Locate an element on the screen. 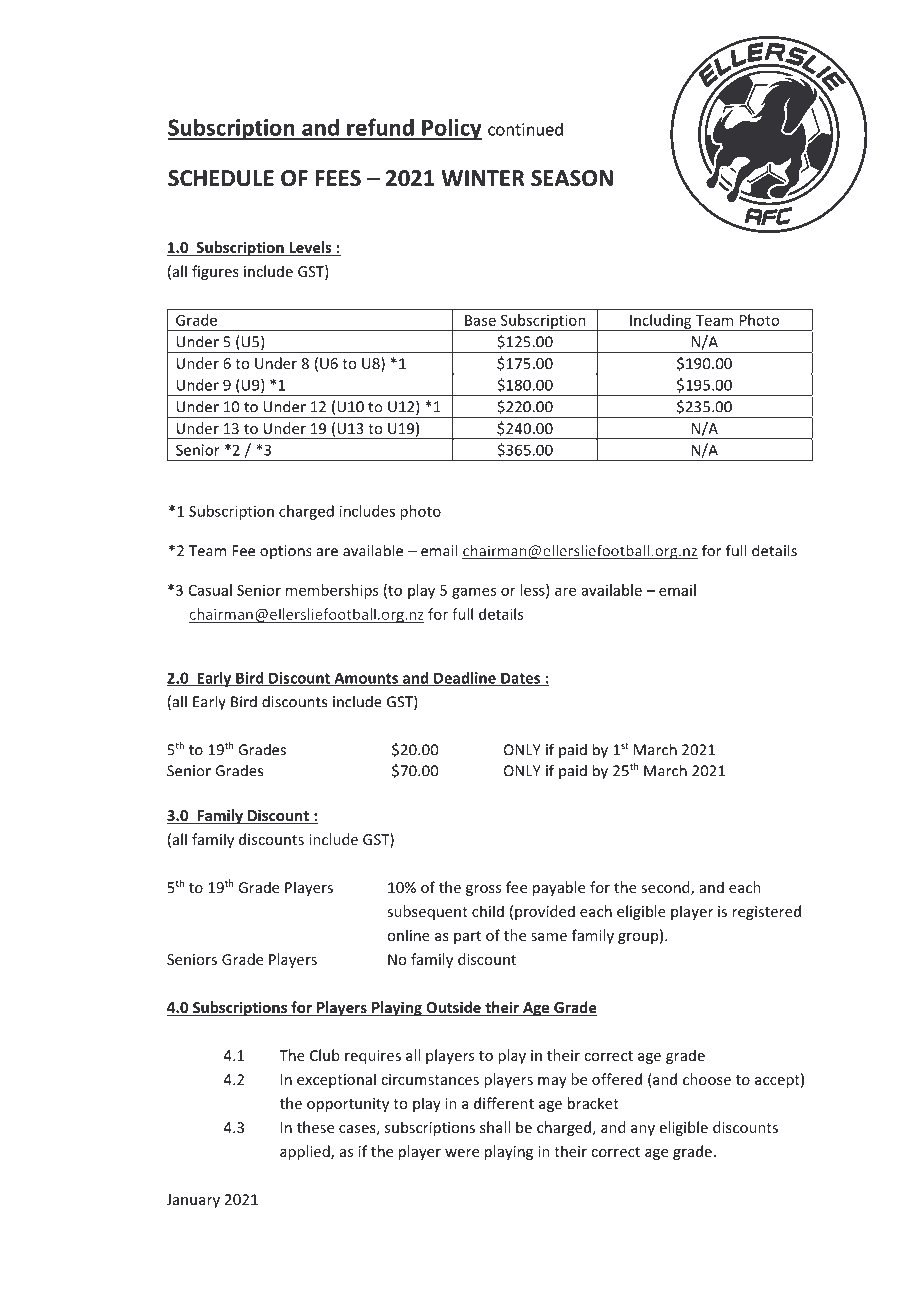 Image resolution: width=924 pixels, height=1308 pixels. Dates is located at coordinates (520, 679).
